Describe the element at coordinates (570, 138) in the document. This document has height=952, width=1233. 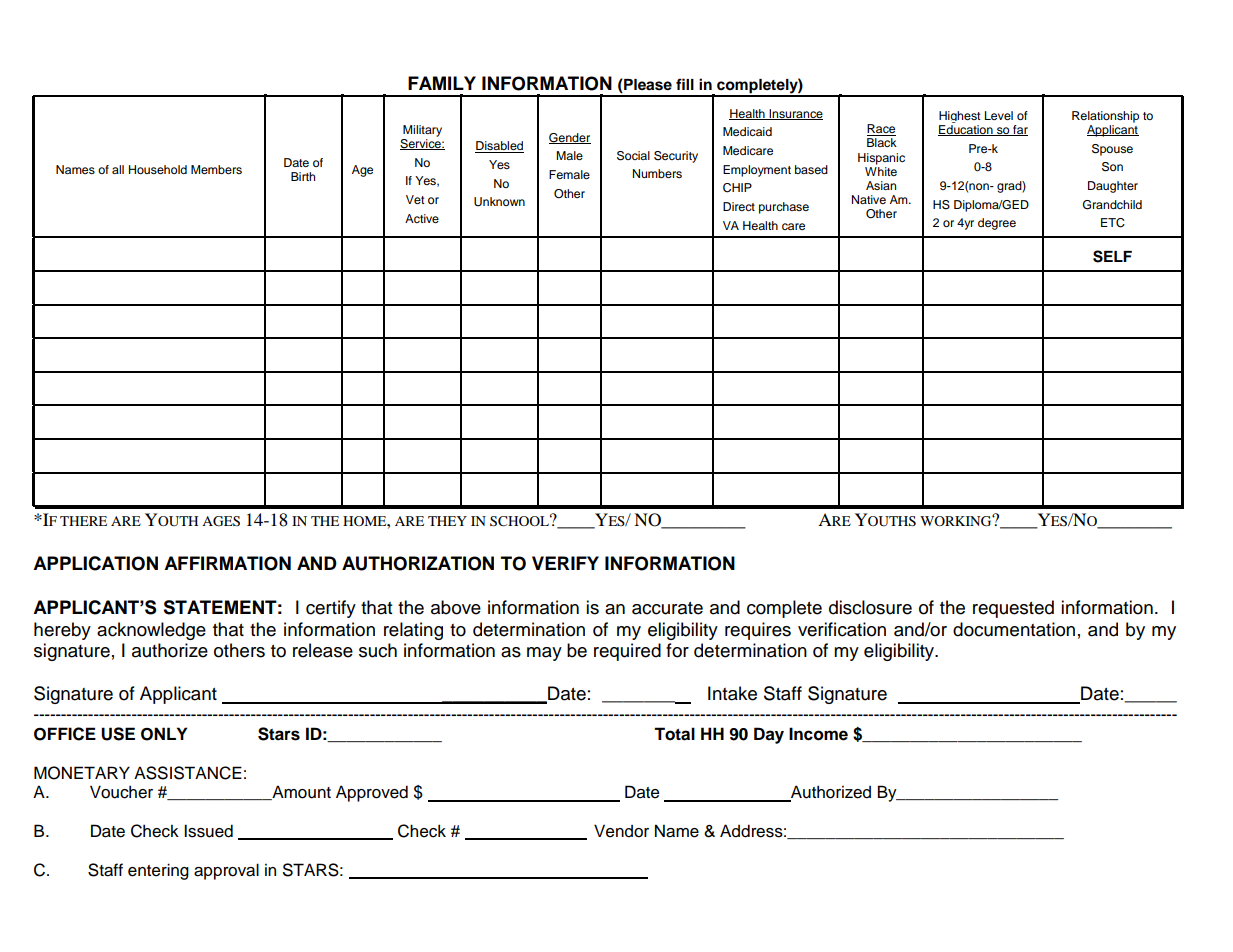
I see `Gender` at that location.
